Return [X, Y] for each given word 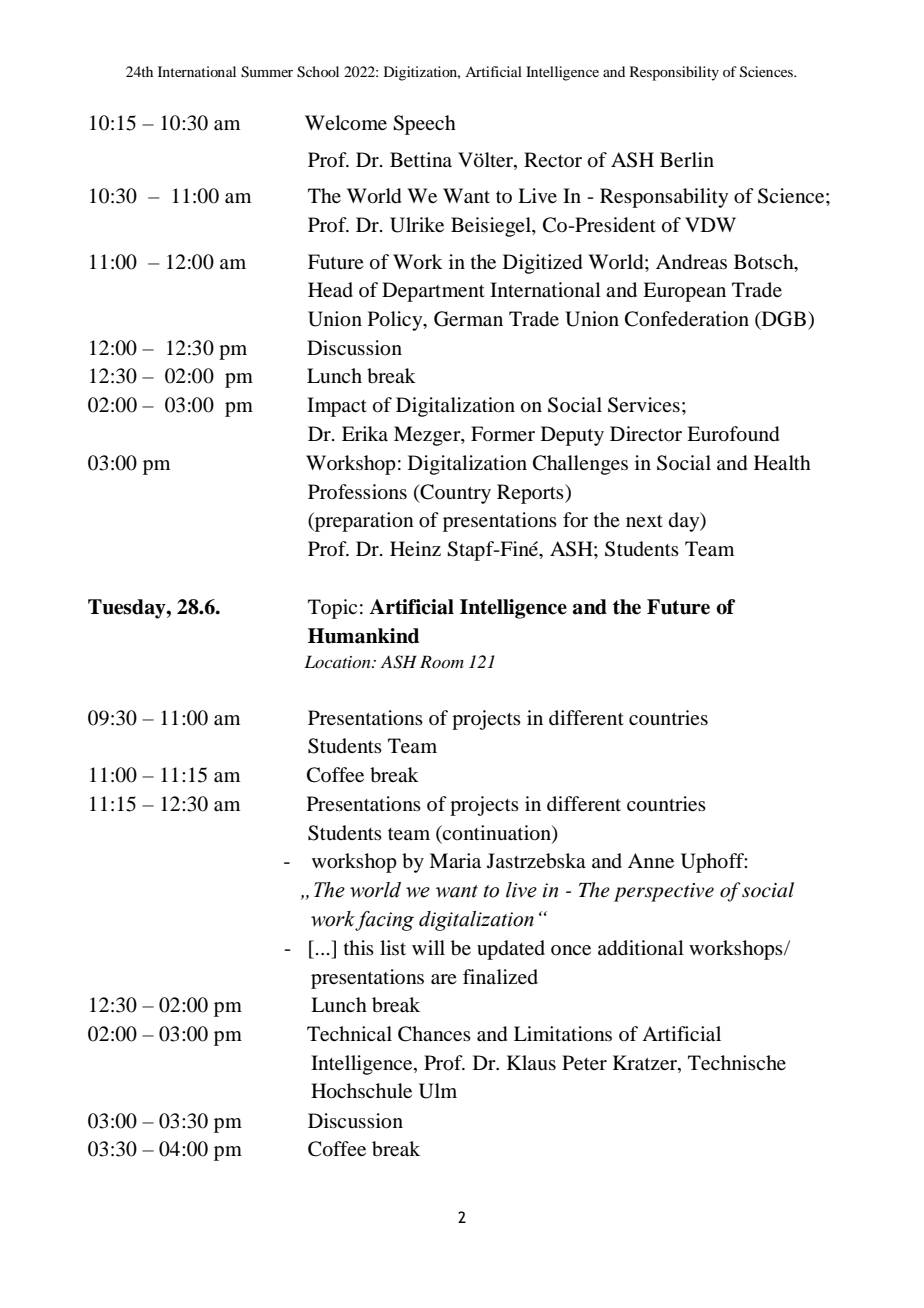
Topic [332, 609]
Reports [531, 494]
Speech [424, 125]
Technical [349, 1033]
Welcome [346, 123]
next [644, 521]
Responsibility [674, 73]
